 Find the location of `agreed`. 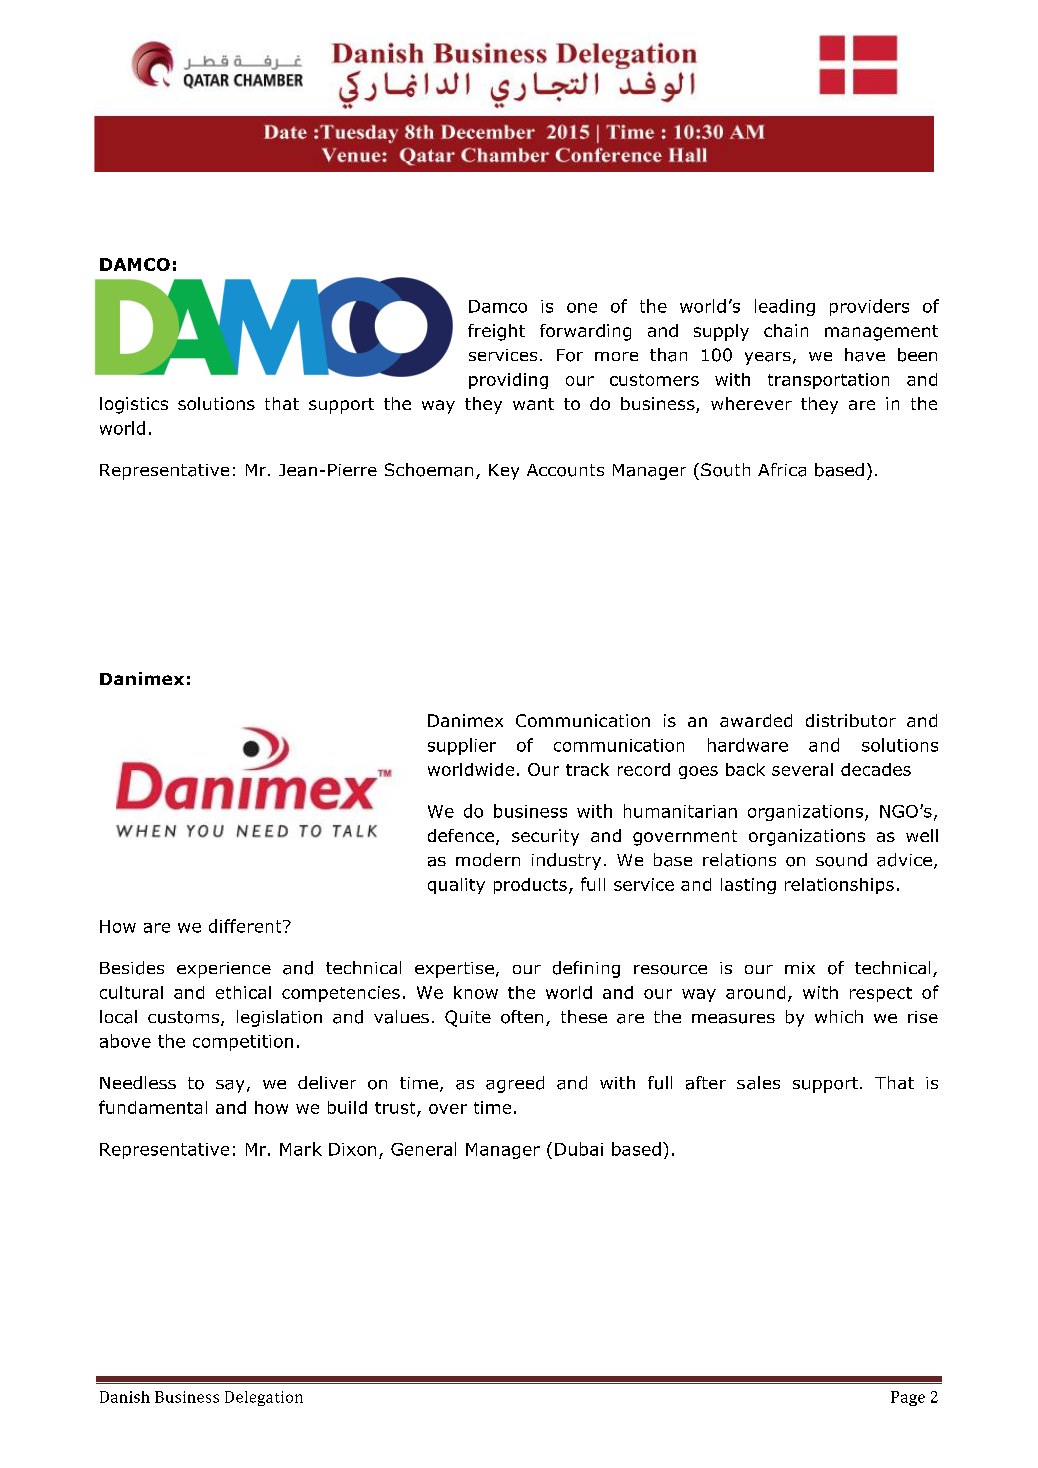

agreed is located at coordinates (515, 1084).
